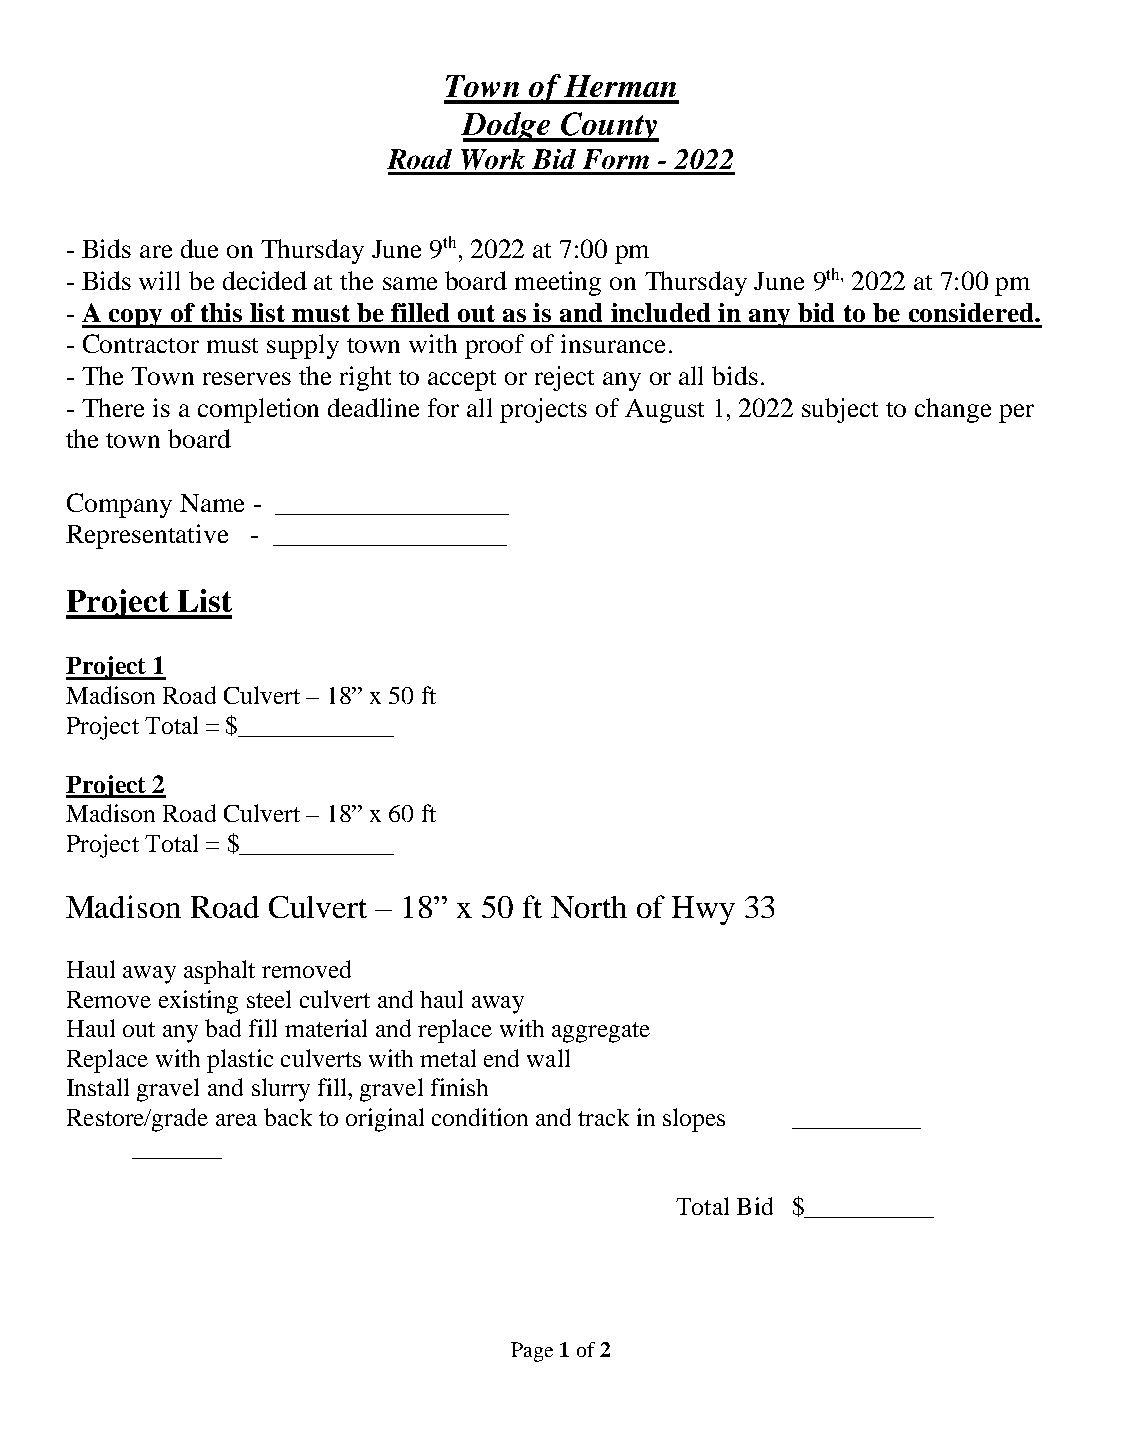 The height and width of the image is (1453, 1122). What do you see at coordinates (703, 910) in the image?
I see `Hwy` at bounding box center [703, 910].
